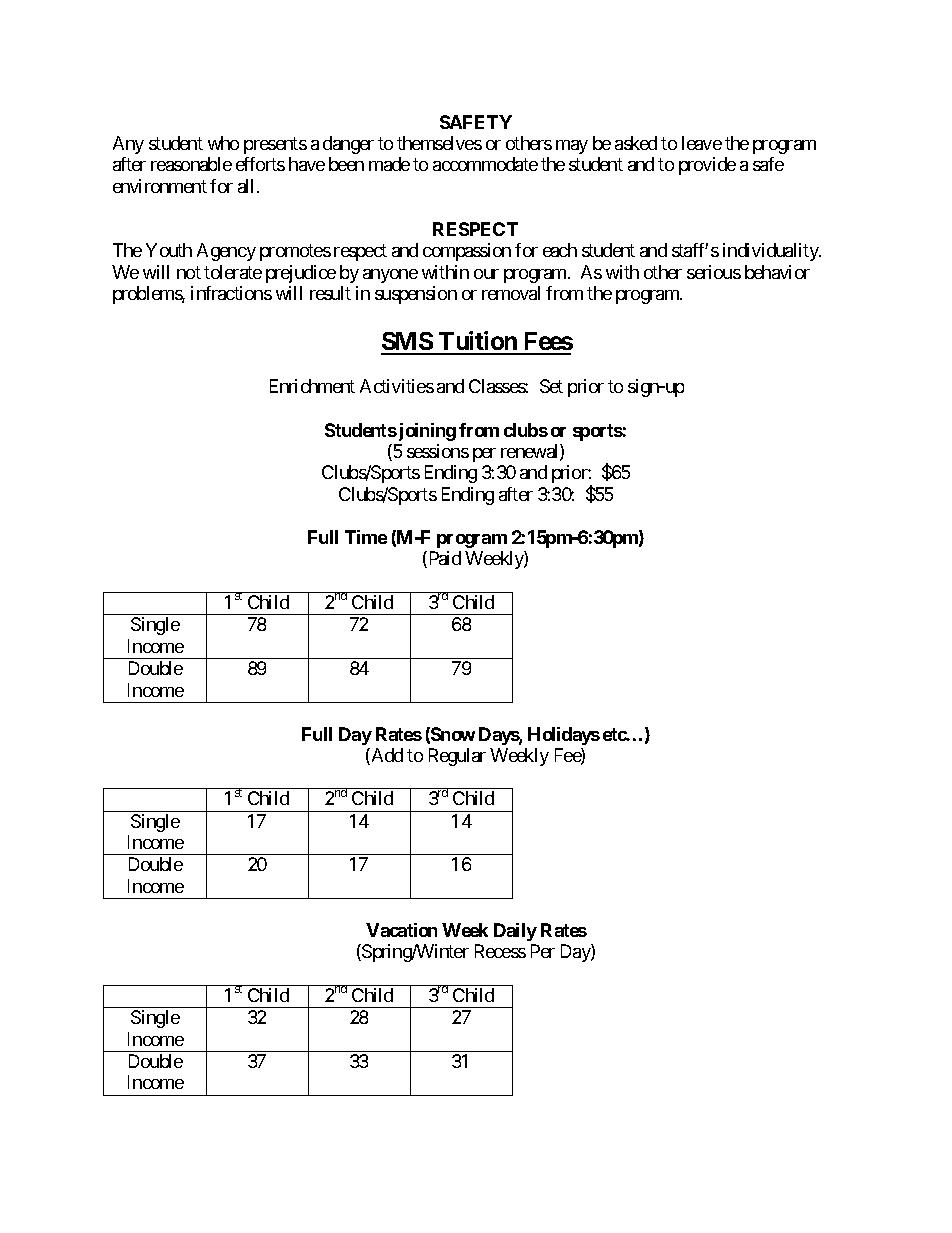 The width and height of the screenshot is (952, 1233). Describe the element at coordinates (551, 386) in the screenshot. I see `Set` at that location.
